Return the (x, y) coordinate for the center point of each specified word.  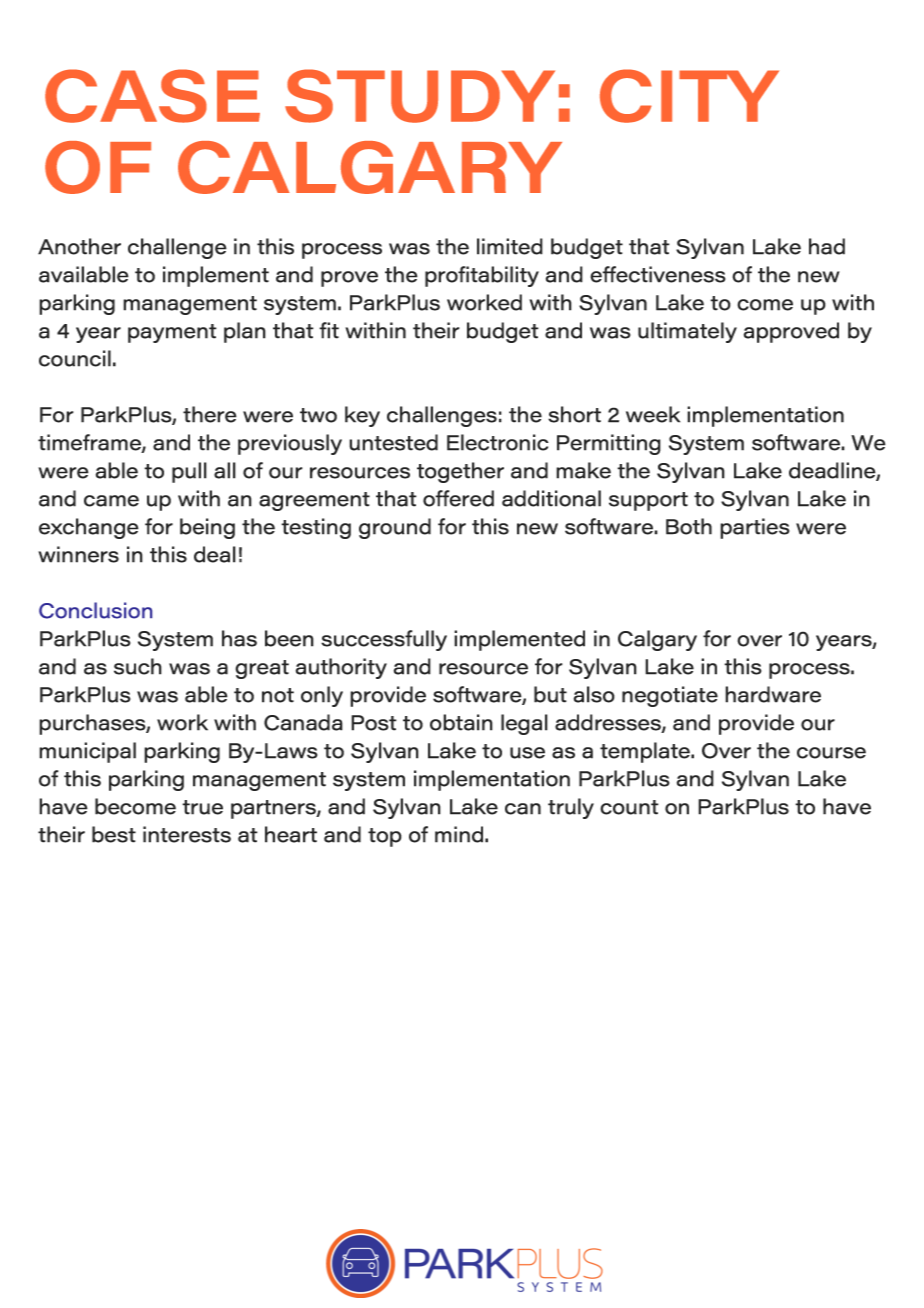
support (648, 501)
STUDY (420, 96)
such (138, 666)
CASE (152, 96)
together (460, 472)
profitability (482, 276)
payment (172, 333)
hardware (773, 694)
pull (189, 472)
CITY (689, 96)
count (629, 807)
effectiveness (658, 274)
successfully (384, 640)
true (202, 807)
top (385, 837)
